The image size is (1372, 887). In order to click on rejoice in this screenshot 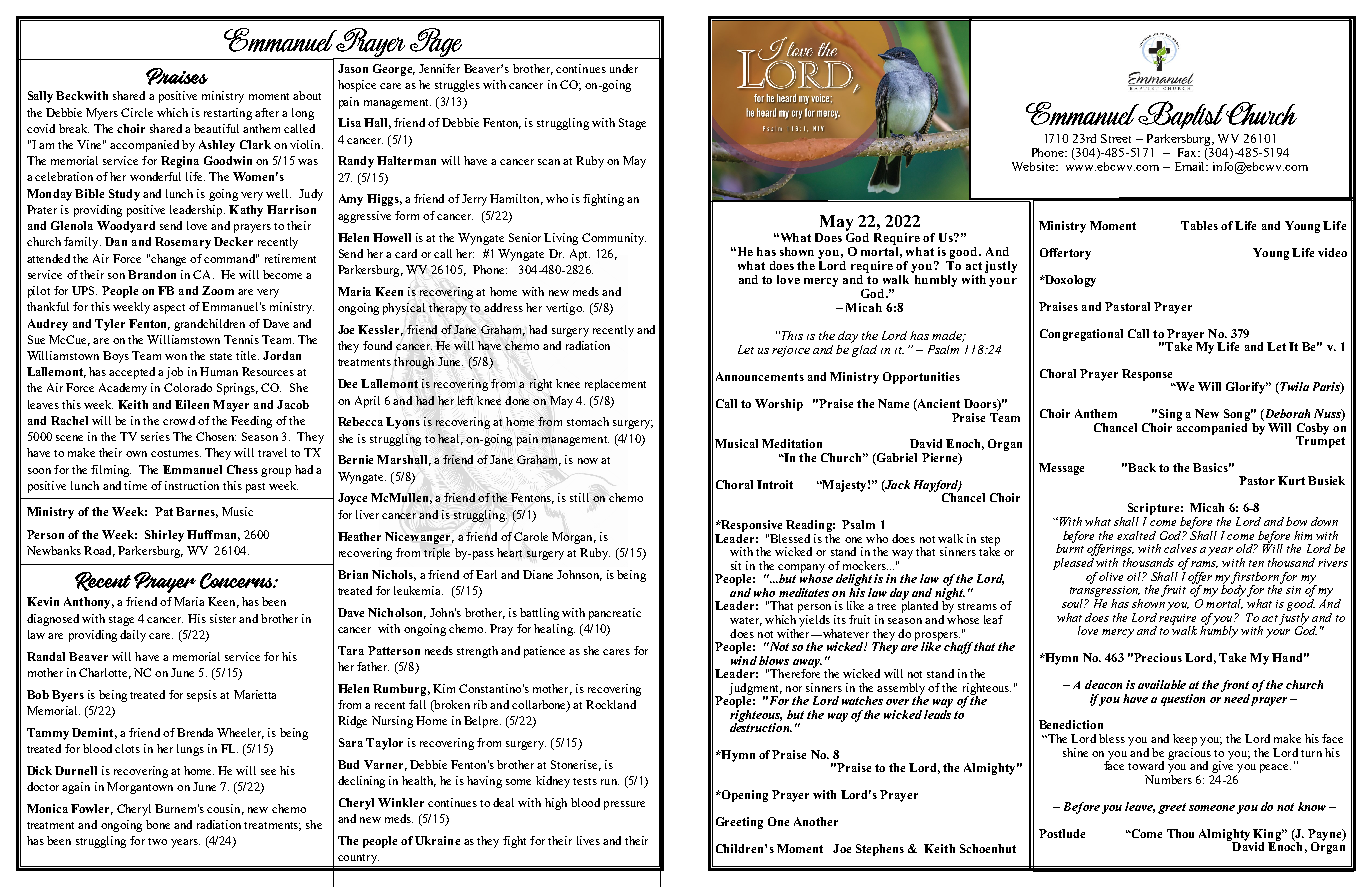, I will do `click(791, 351)`.
